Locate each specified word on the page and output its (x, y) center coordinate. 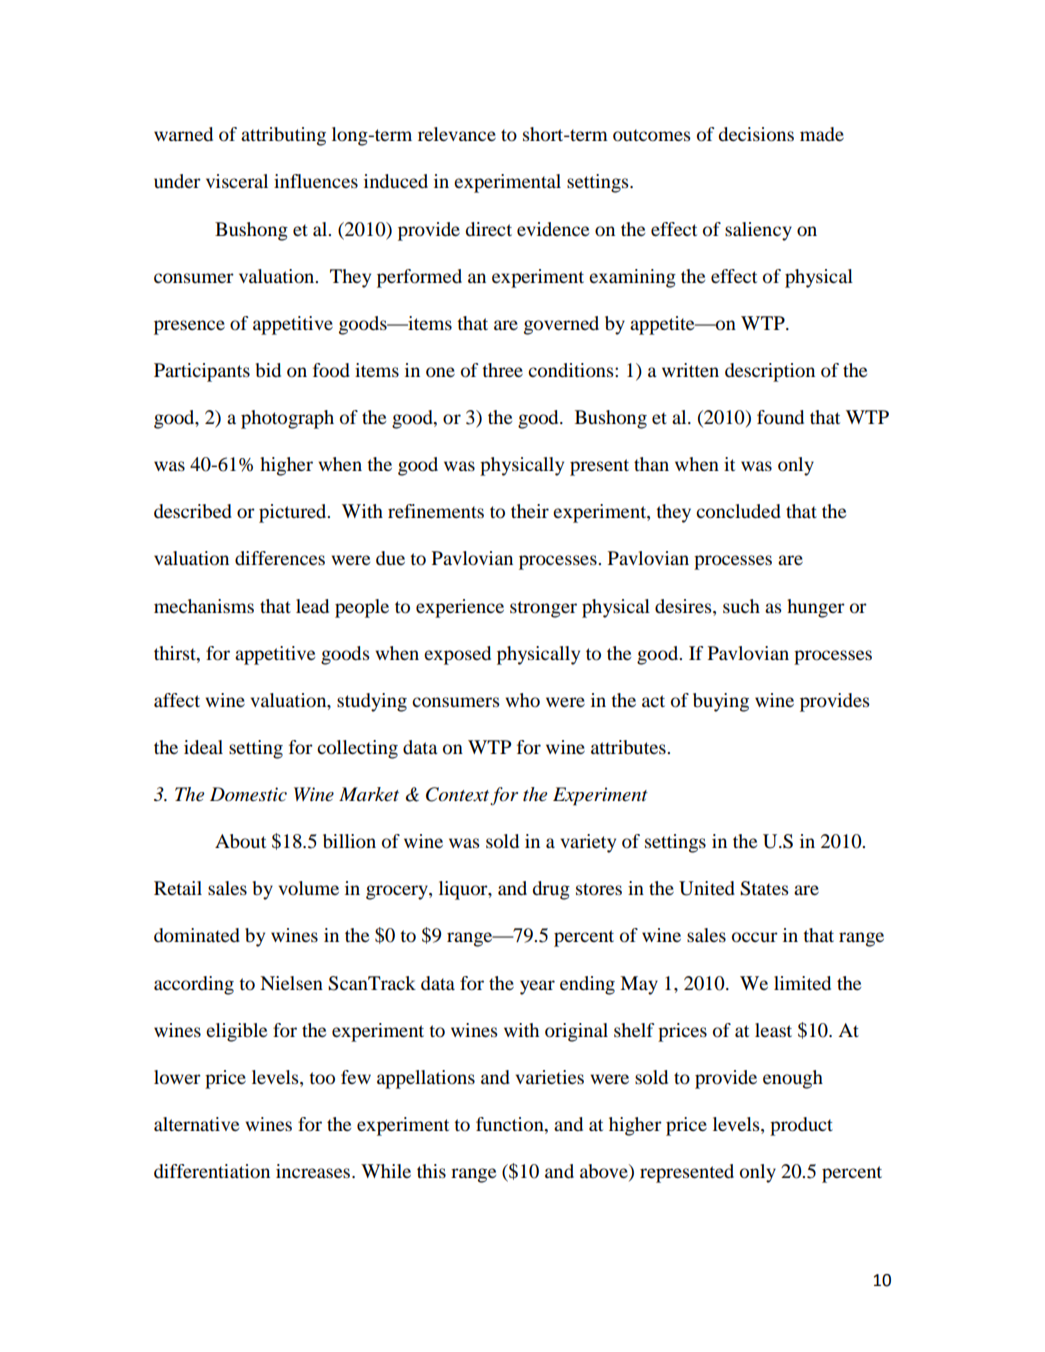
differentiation (212, 1171)
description (770, 372)
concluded (738, 511)
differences (280, 558)
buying (721, 702)
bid (268, 370)
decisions (756, 134)
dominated (197, 935)
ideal (203, 747)
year (537, 987)
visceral (237, 181)
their (530, 511)
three (502, 370)
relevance (457, 134)
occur (755, 937)
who (522, 700)
